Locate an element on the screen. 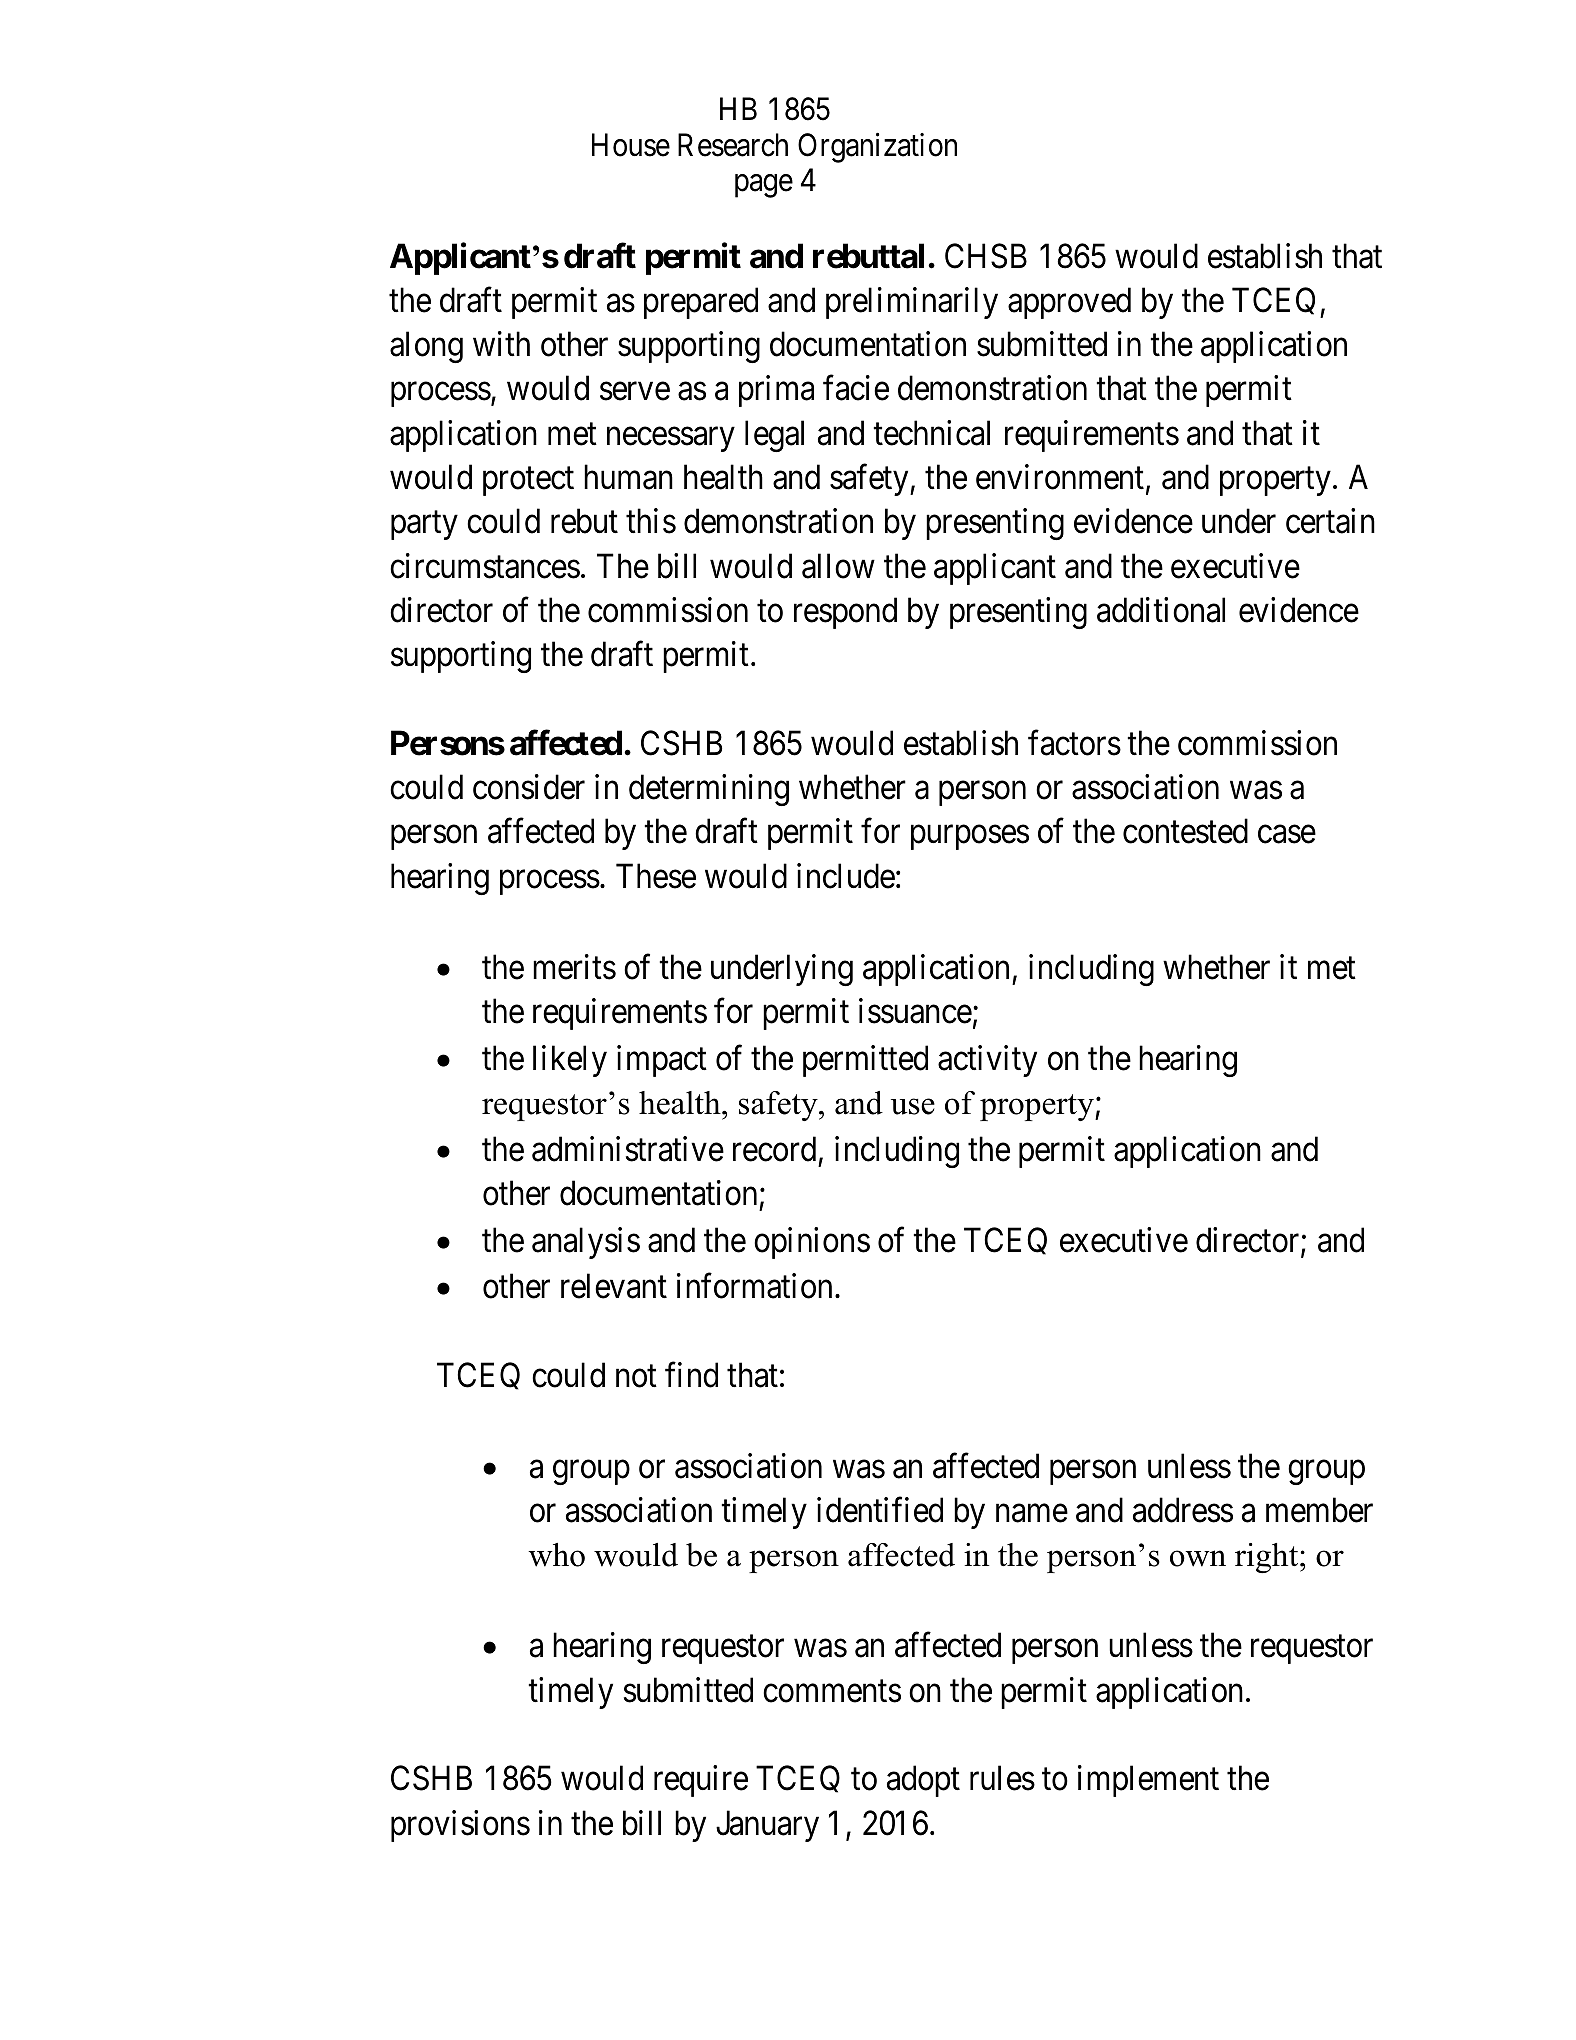 This screenshot has height=2040, width=1576. Organization is located at coordinates (877, 148).
